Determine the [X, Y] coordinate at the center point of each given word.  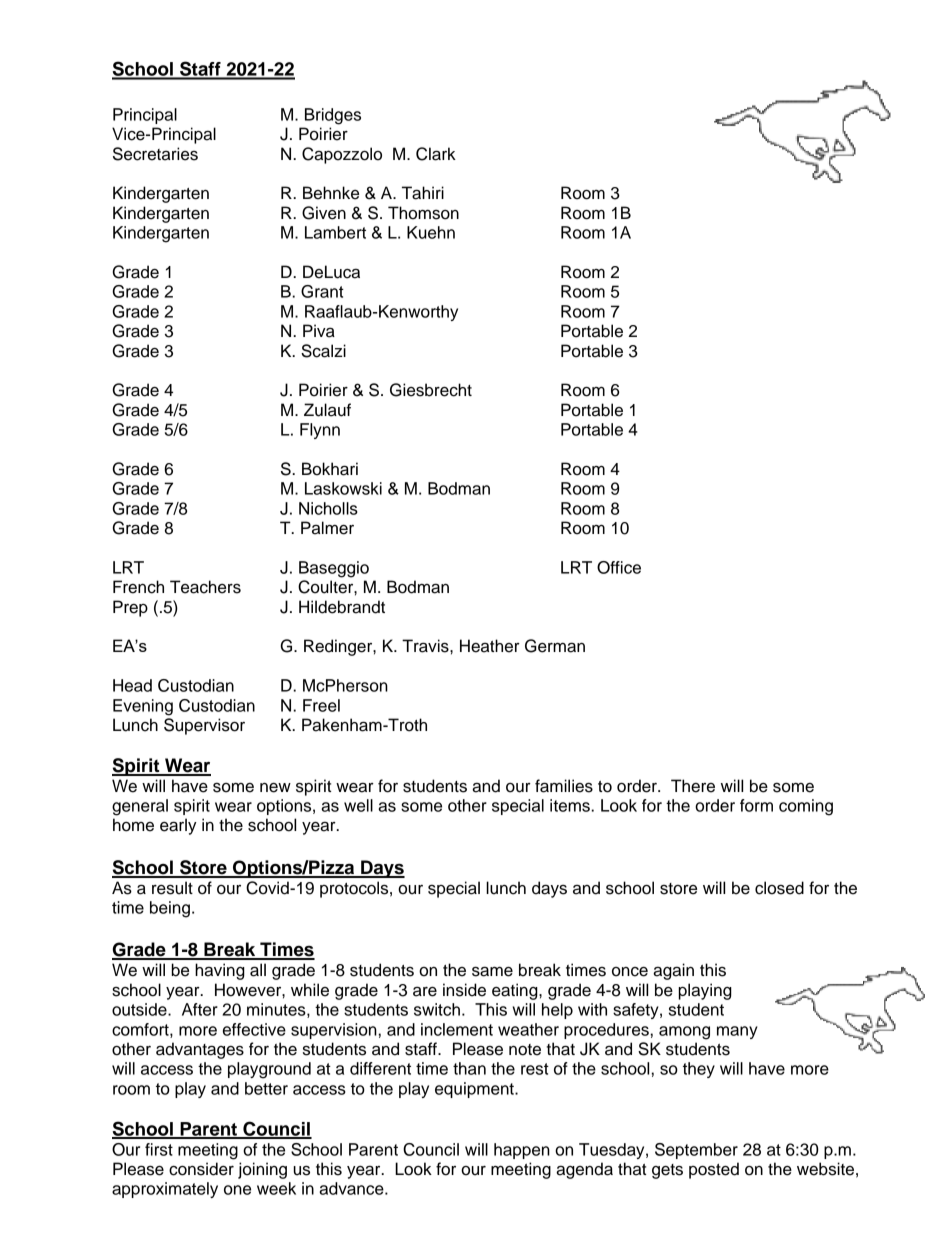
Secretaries [155, 154]
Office [619, 567]
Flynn [320, 431]
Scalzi [323, 351]
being [170, 909]
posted [714, 1170]
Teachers [205, 587]
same [492, 971]
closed [779, 888]
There [693, 786]
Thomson [423, 213]
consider [201, 1169]
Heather [490, 646]
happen [522, 1151]
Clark [436, 154]
